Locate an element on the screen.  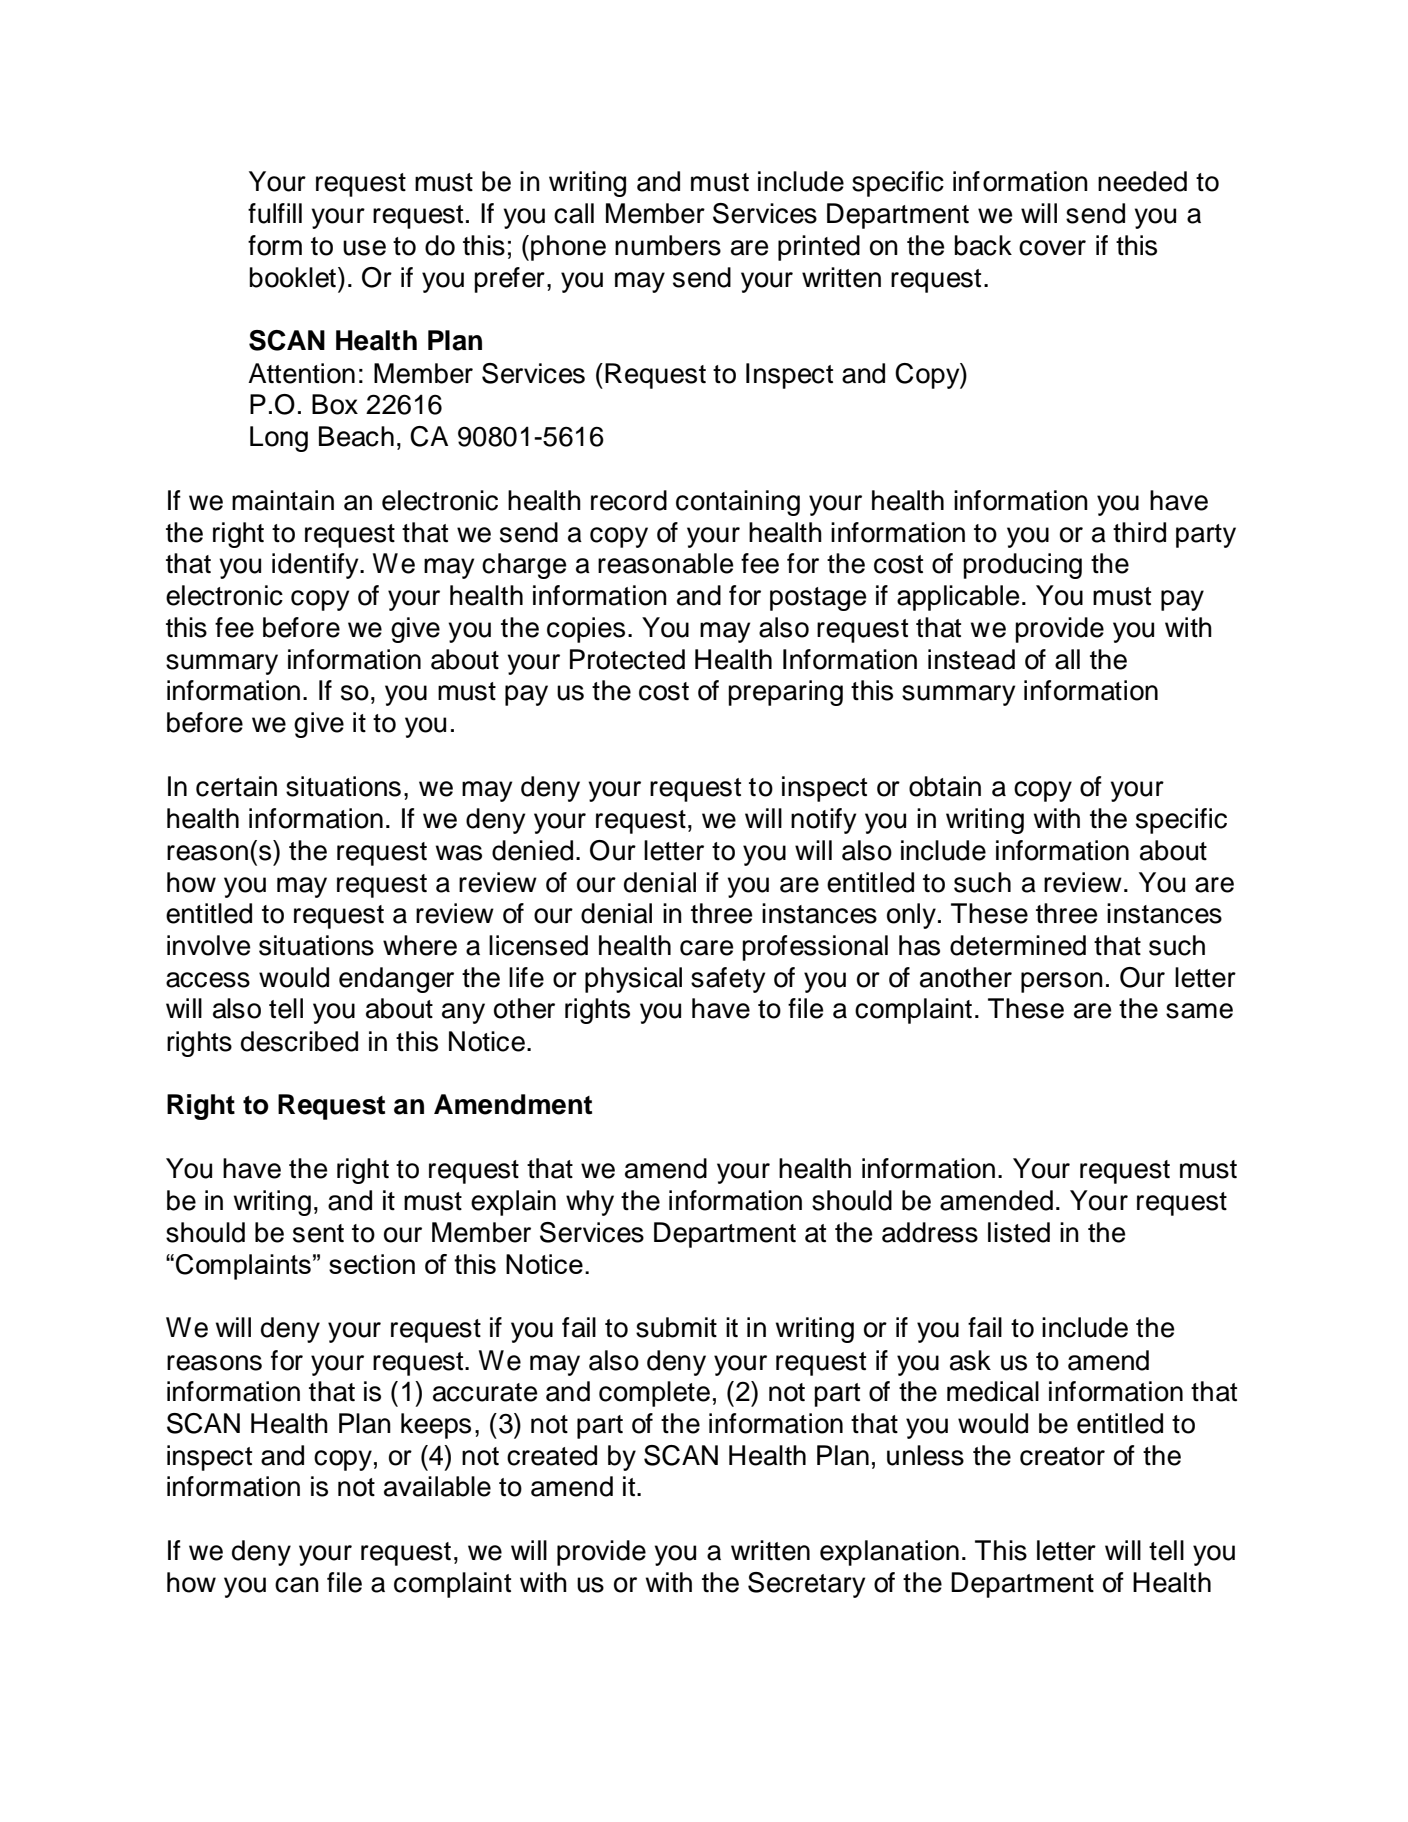
cover is located at coordinates (1052, 248).
